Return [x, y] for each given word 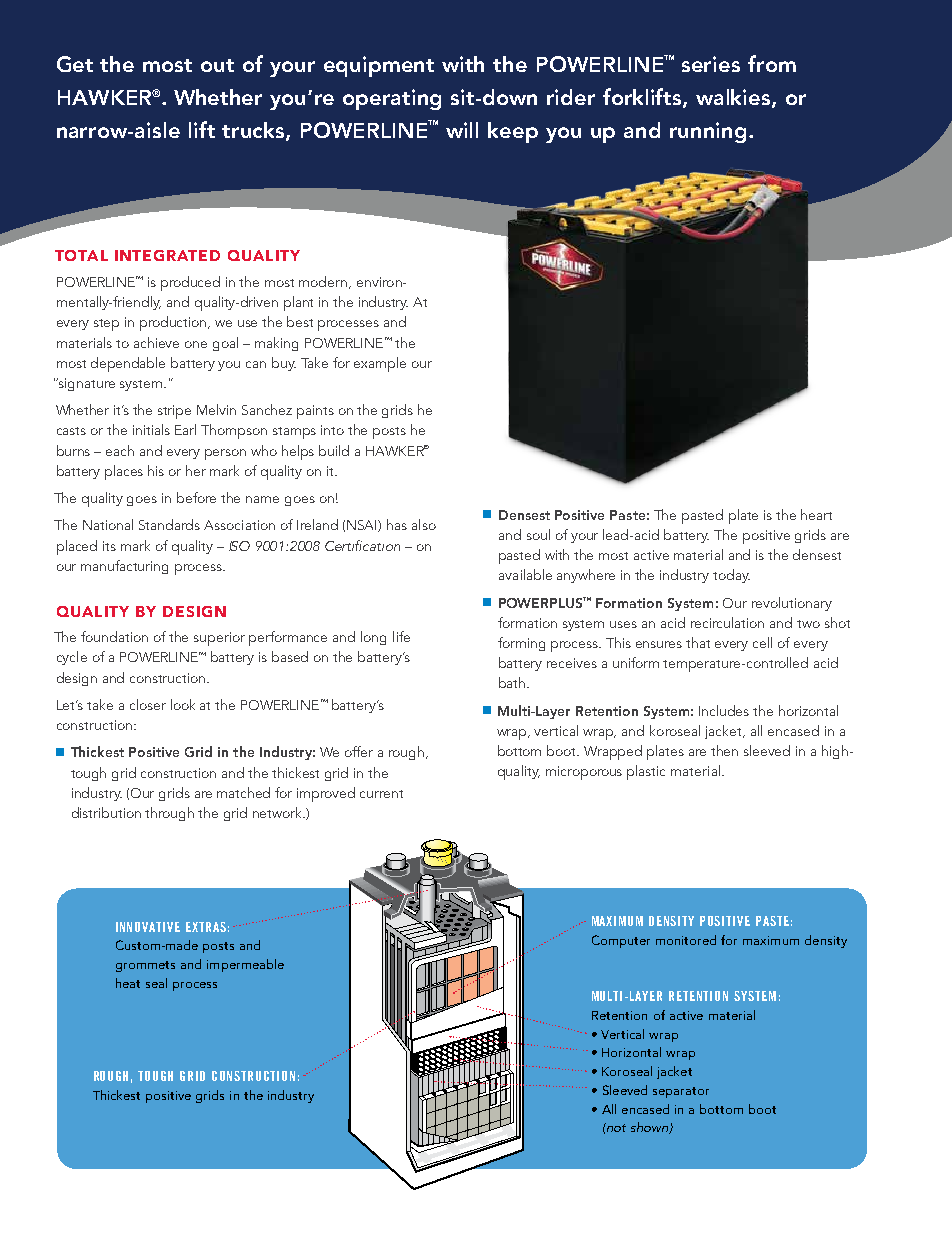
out [217, 65]
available [525, 574]
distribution [106, 812]
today [731, 576]
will [462, 130]
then [724, 750]
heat [128, 983]
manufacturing [124, 567]
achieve [156, 342]
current [381, 794]
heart [816, 514]
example [380, 364]
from [772, 63]
